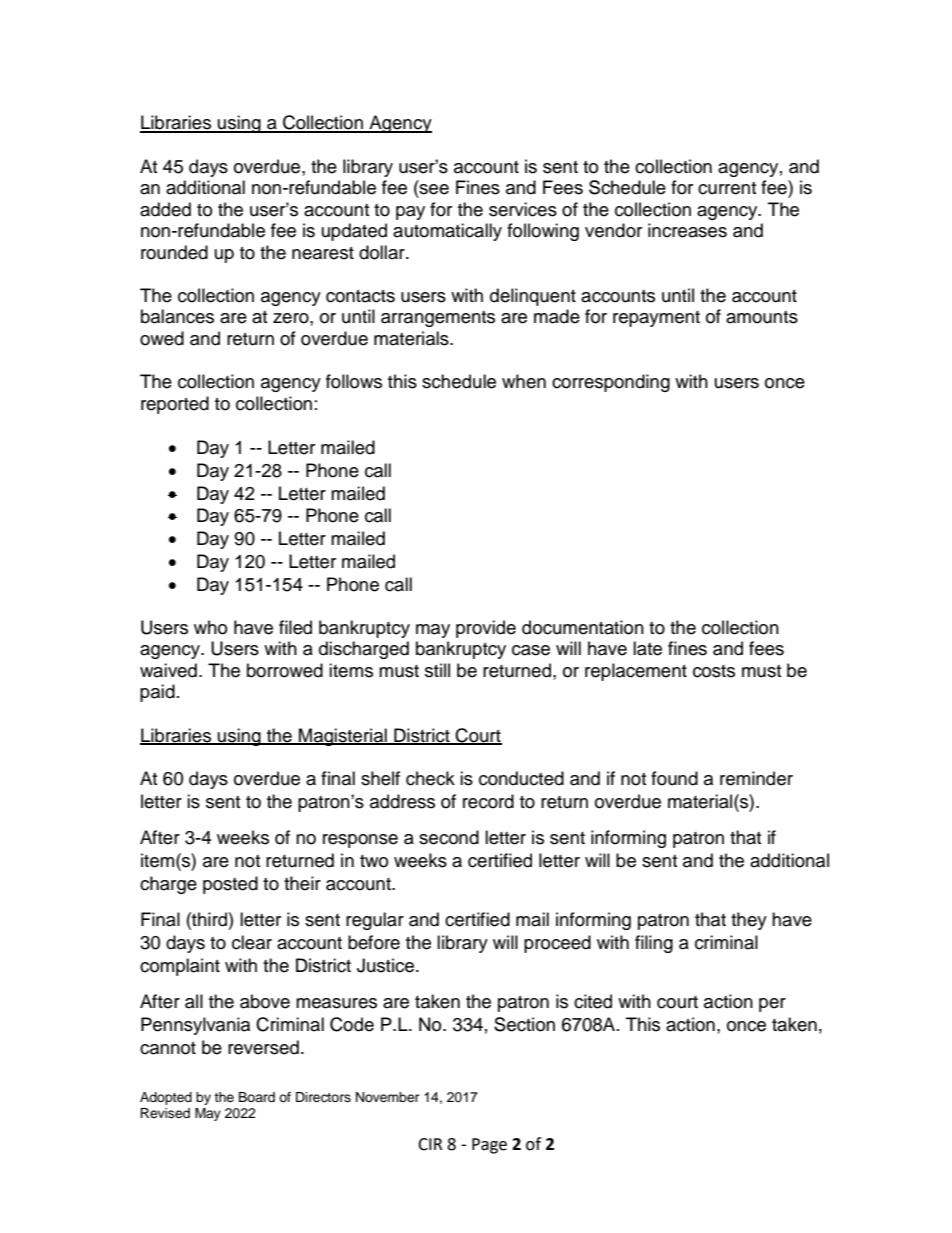 This screenshot has width=952, height=1233. I want to click on Board, so click(257, 1097).
